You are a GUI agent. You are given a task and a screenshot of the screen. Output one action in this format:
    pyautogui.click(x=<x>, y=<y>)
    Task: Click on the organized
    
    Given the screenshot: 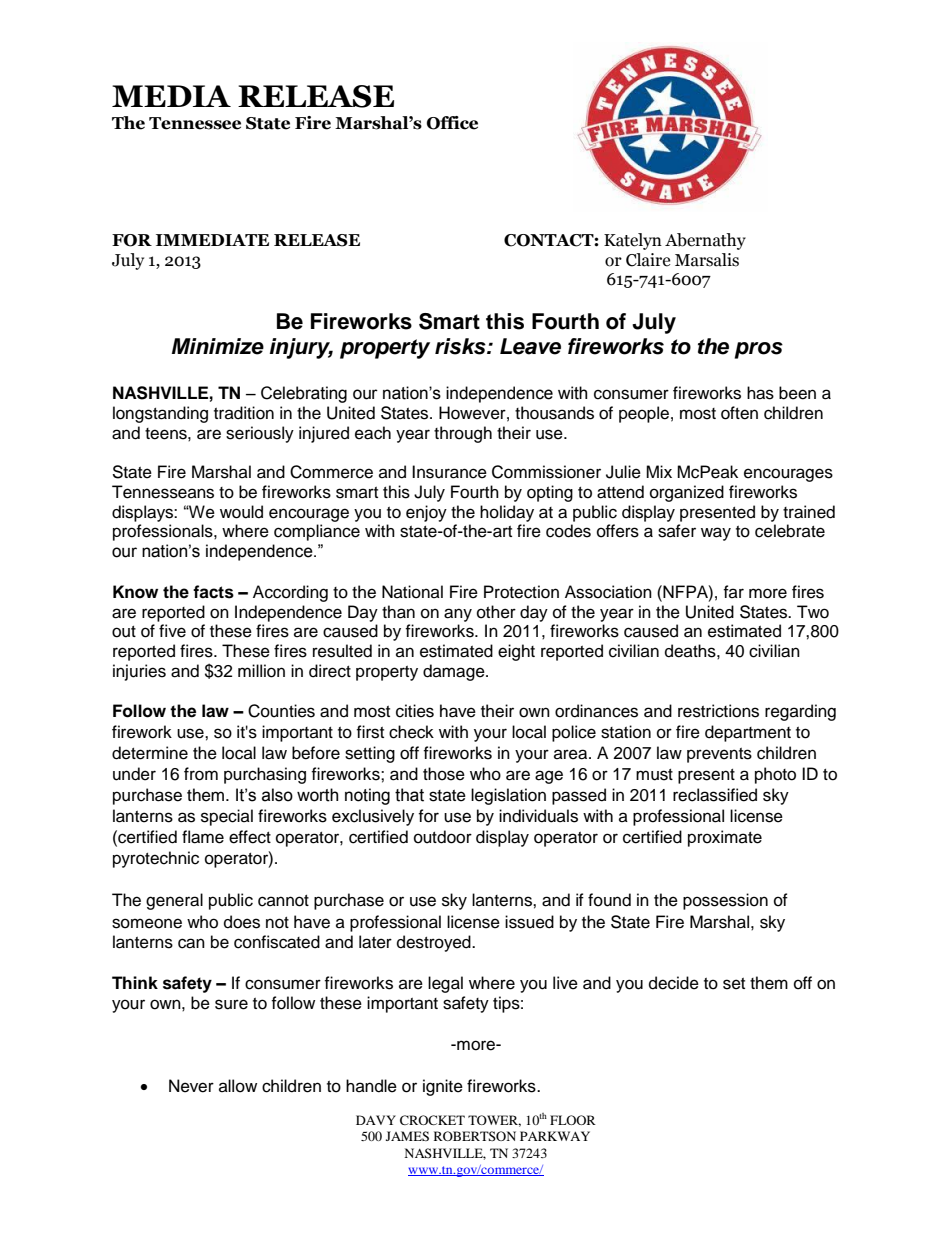 What is the action you would take?
    pyautogui.click(x=687, y=493)
